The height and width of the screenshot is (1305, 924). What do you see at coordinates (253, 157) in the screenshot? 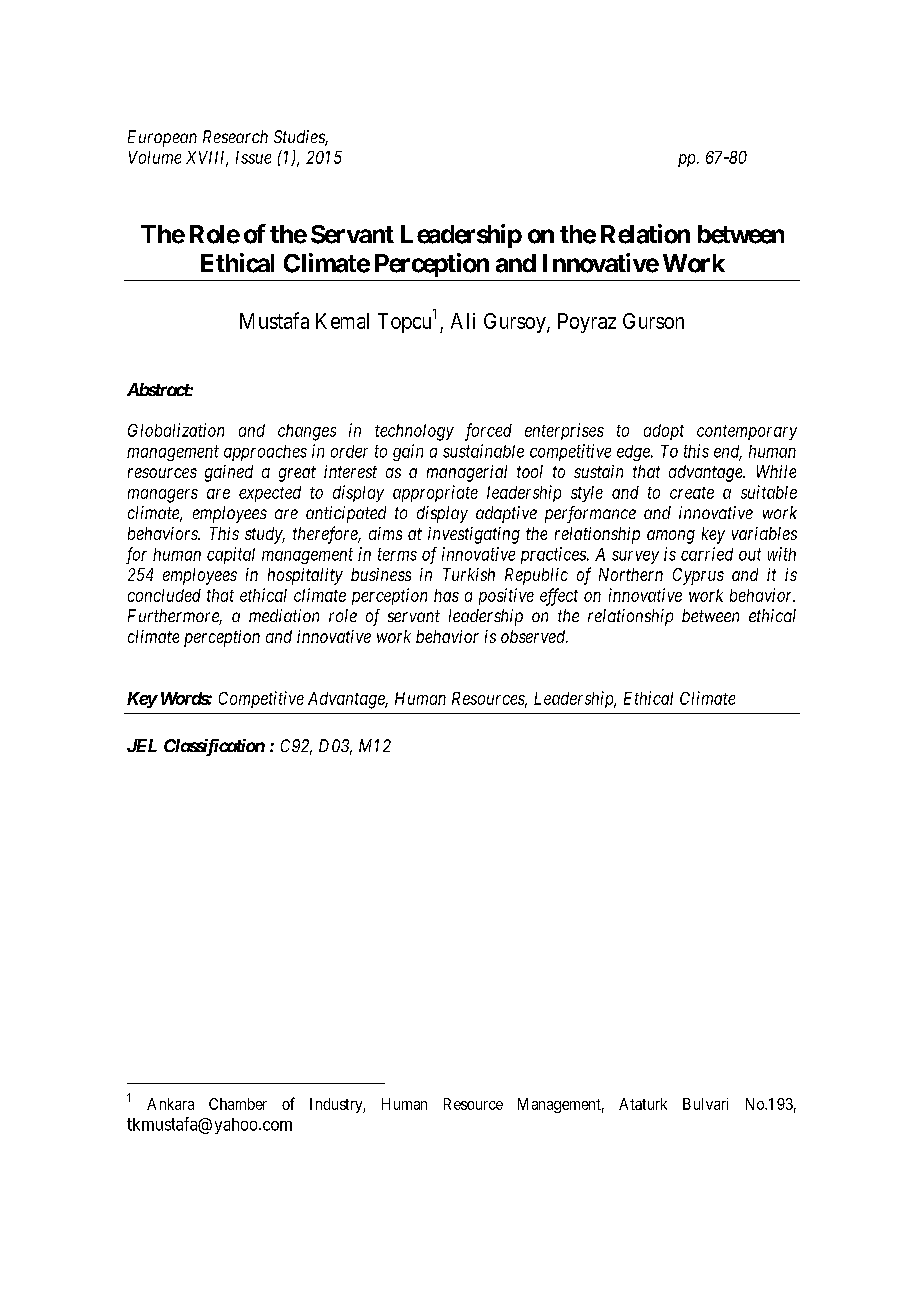
I see `Issue` at bounding box center [253, 157].
